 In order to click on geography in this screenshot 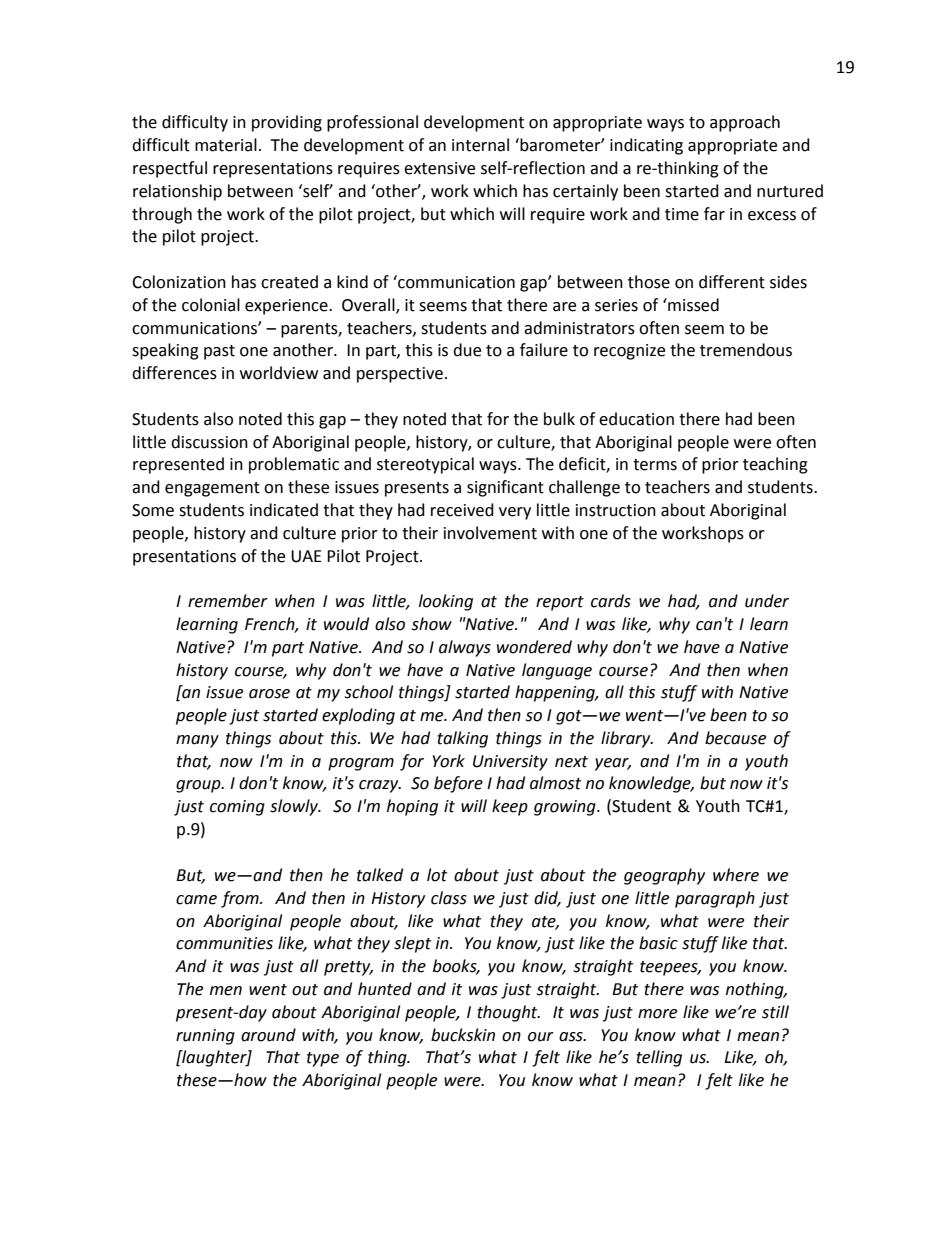, I will do `click(664, 876)`.
